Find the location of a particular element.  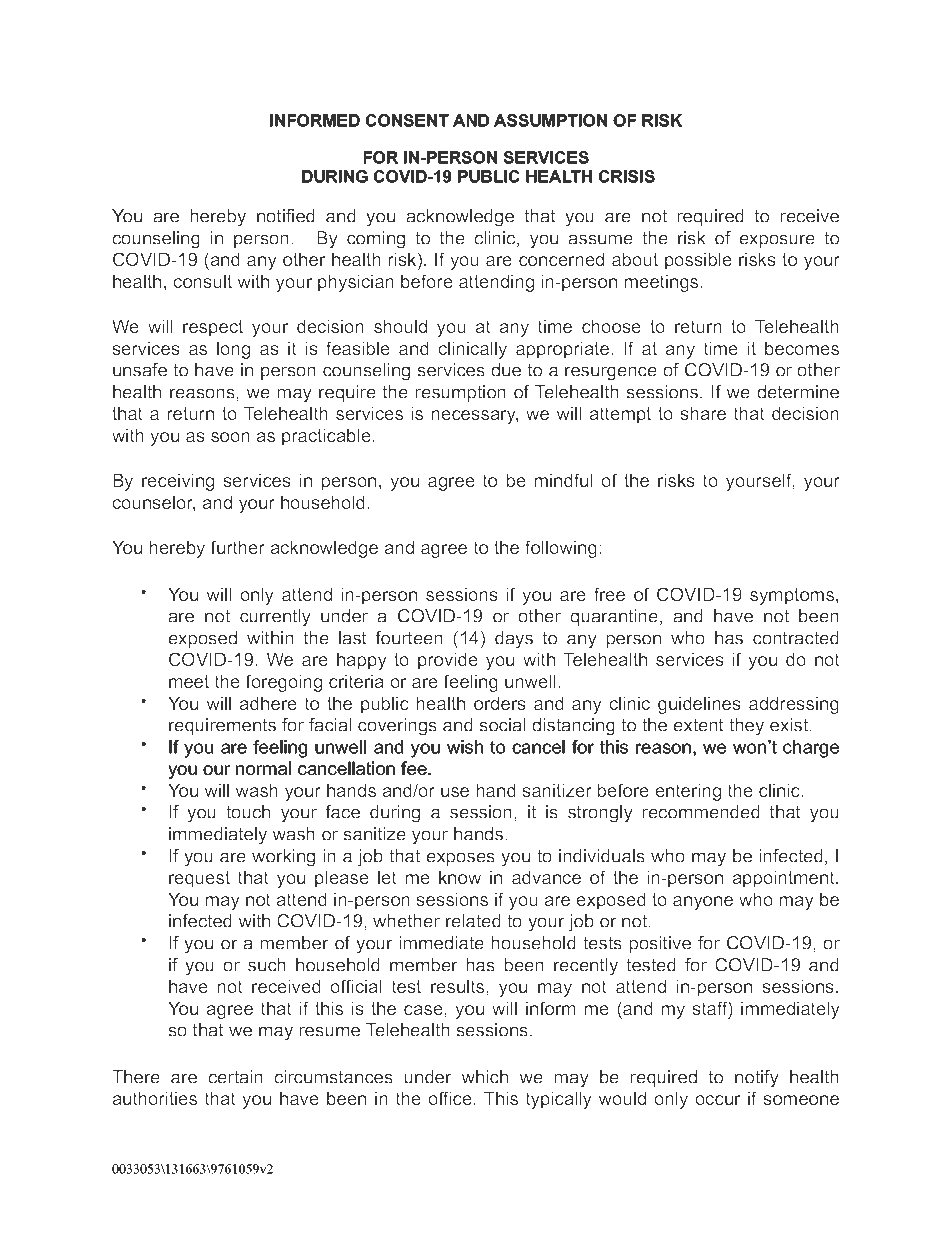

CRISIS is located at coordinates (627, 176).
